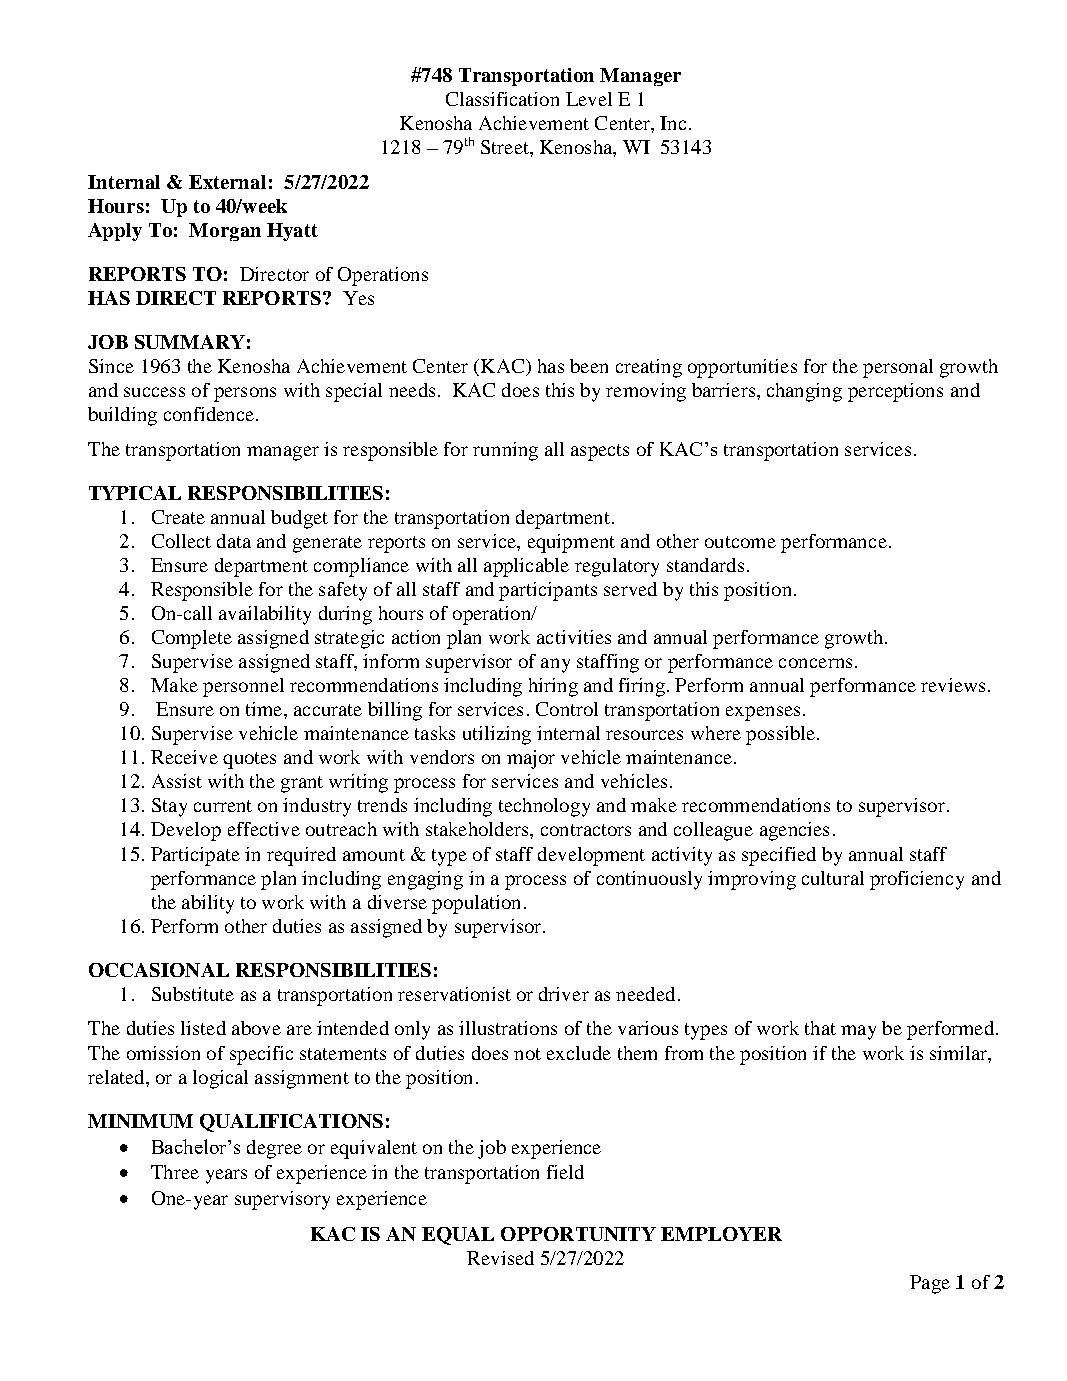 This screenshot has width=1067, height=1381. I want to click on Three, so click(175, 1172).
